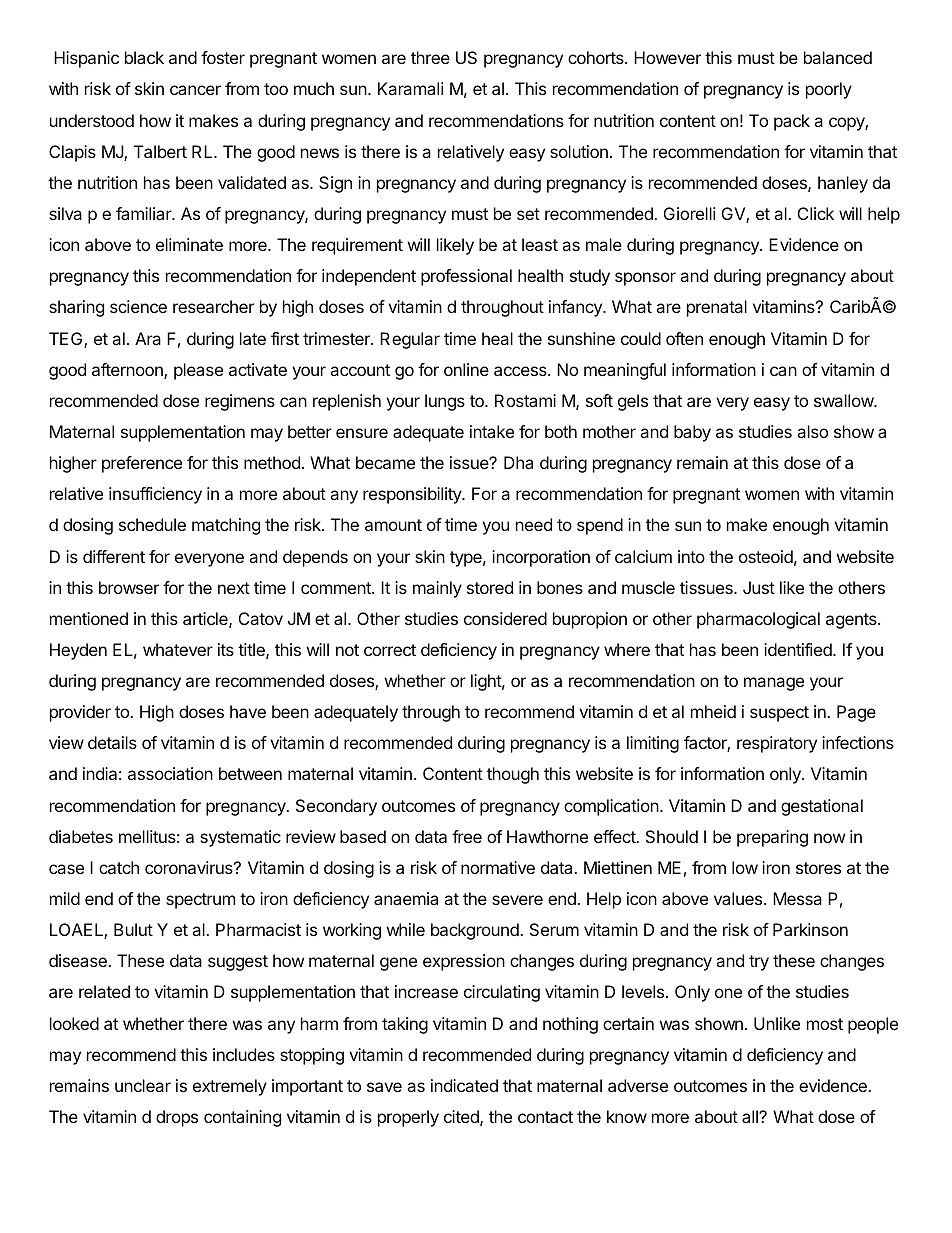  Describe the element at coordinates (777, 744) in the screenshot. I see `respiratory` at that location.
